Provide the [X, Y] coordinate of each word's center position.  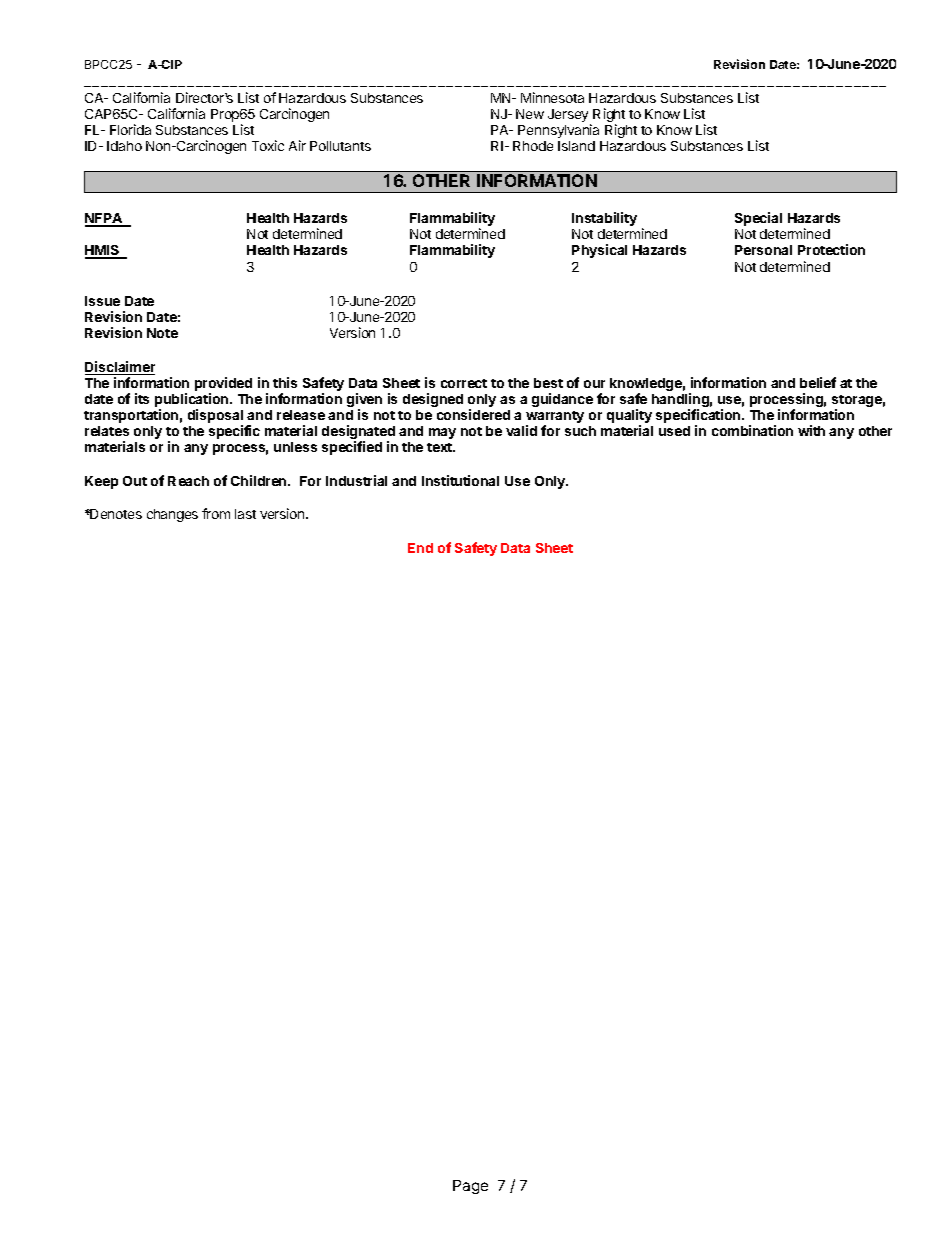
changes [172, 515]
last [245, 514]
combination [752, 430]
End [420, 548]
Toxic [268, 145]
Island [576, 146]
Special [758, 219]
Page [470, 1187]
